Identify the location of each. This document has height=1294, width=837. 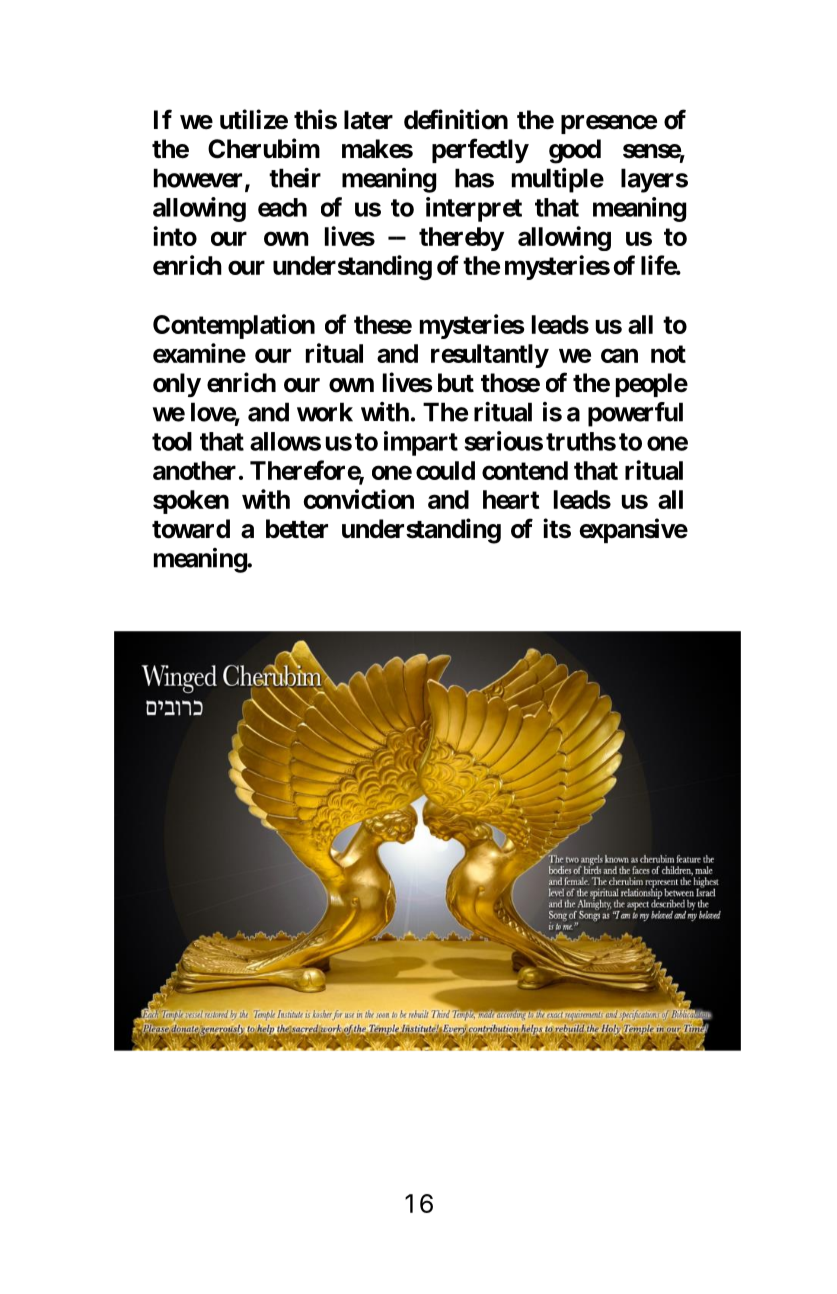
(282, 207).
